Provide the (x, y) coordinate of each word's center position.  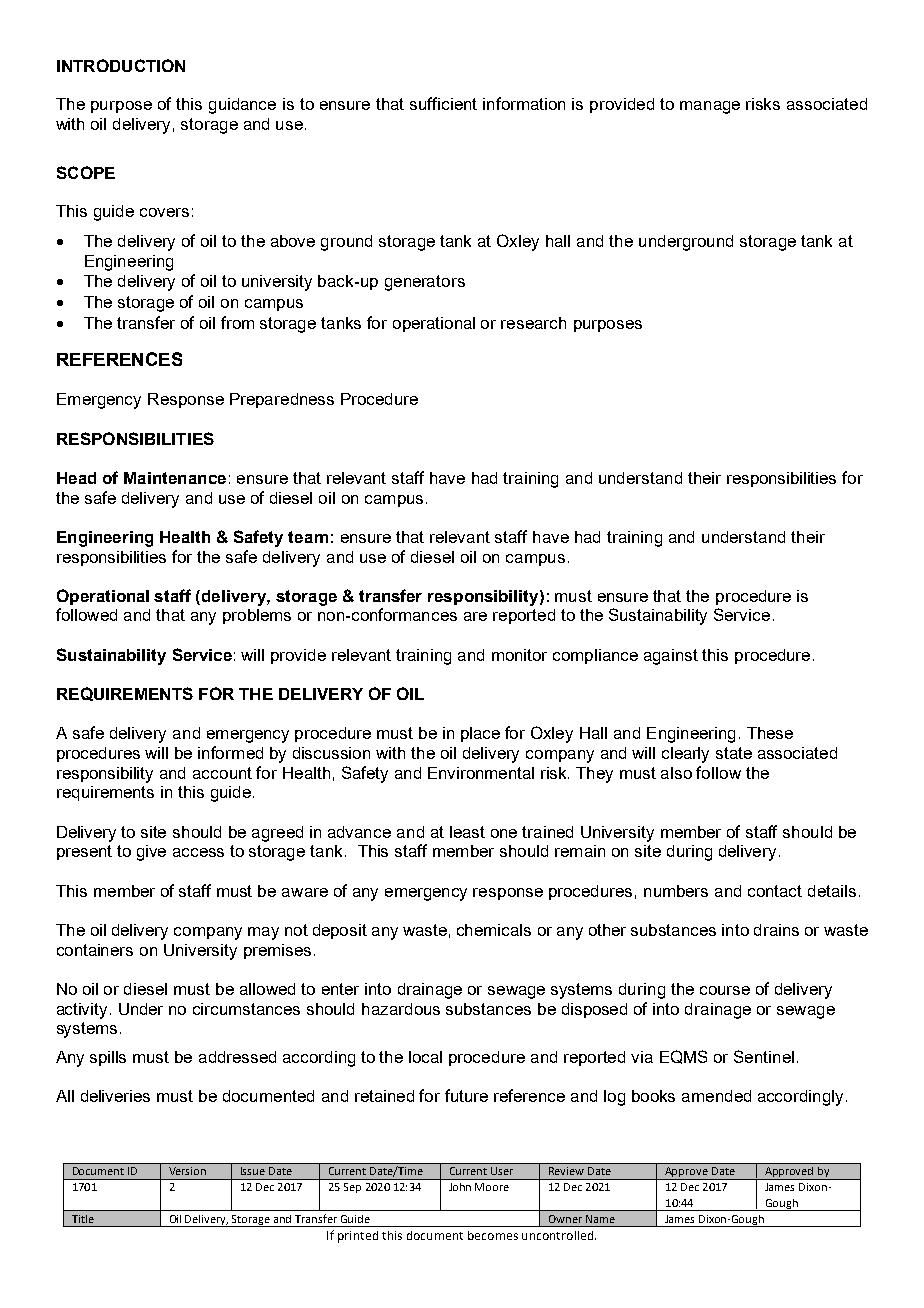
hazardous (401, 1009)
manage (710, 107)
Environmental (481, 773)
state (734, 753)
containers (95, 950)
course (725, 990)
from (237, 322)
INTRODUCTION (121, 65)
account (222, 773)
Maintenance (175, 478)
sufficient (443, 103)
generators (425, 283)
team (308, 537)
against (671, 657)
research (533, 323)
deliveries (115, 1096)
